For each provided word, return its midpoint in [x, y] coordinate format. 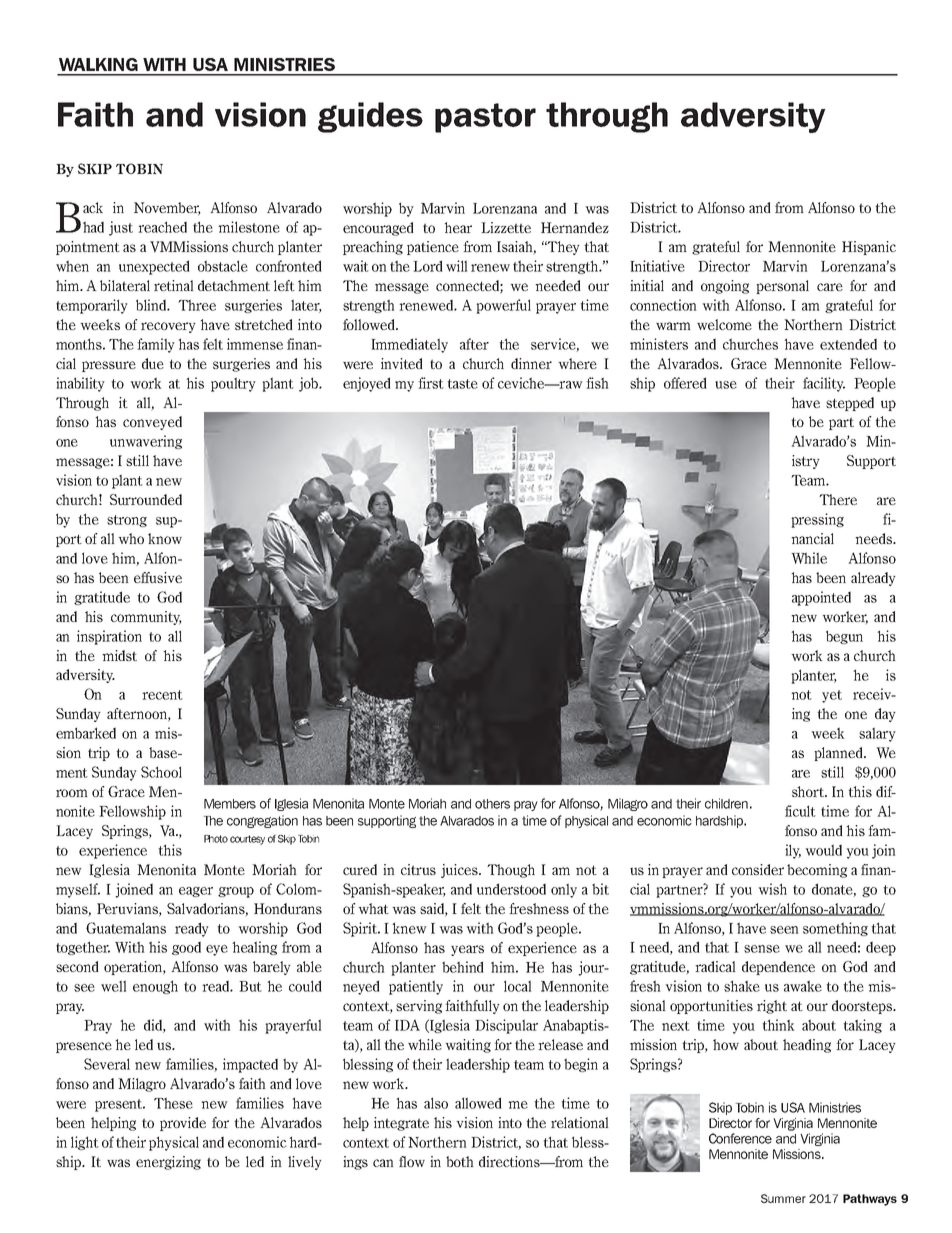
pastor [485, 118]
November [167, 209]
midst [119, 655]
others [492, 804]
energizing [168, 1163]
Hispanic [869, 248]
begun [844, 637]
